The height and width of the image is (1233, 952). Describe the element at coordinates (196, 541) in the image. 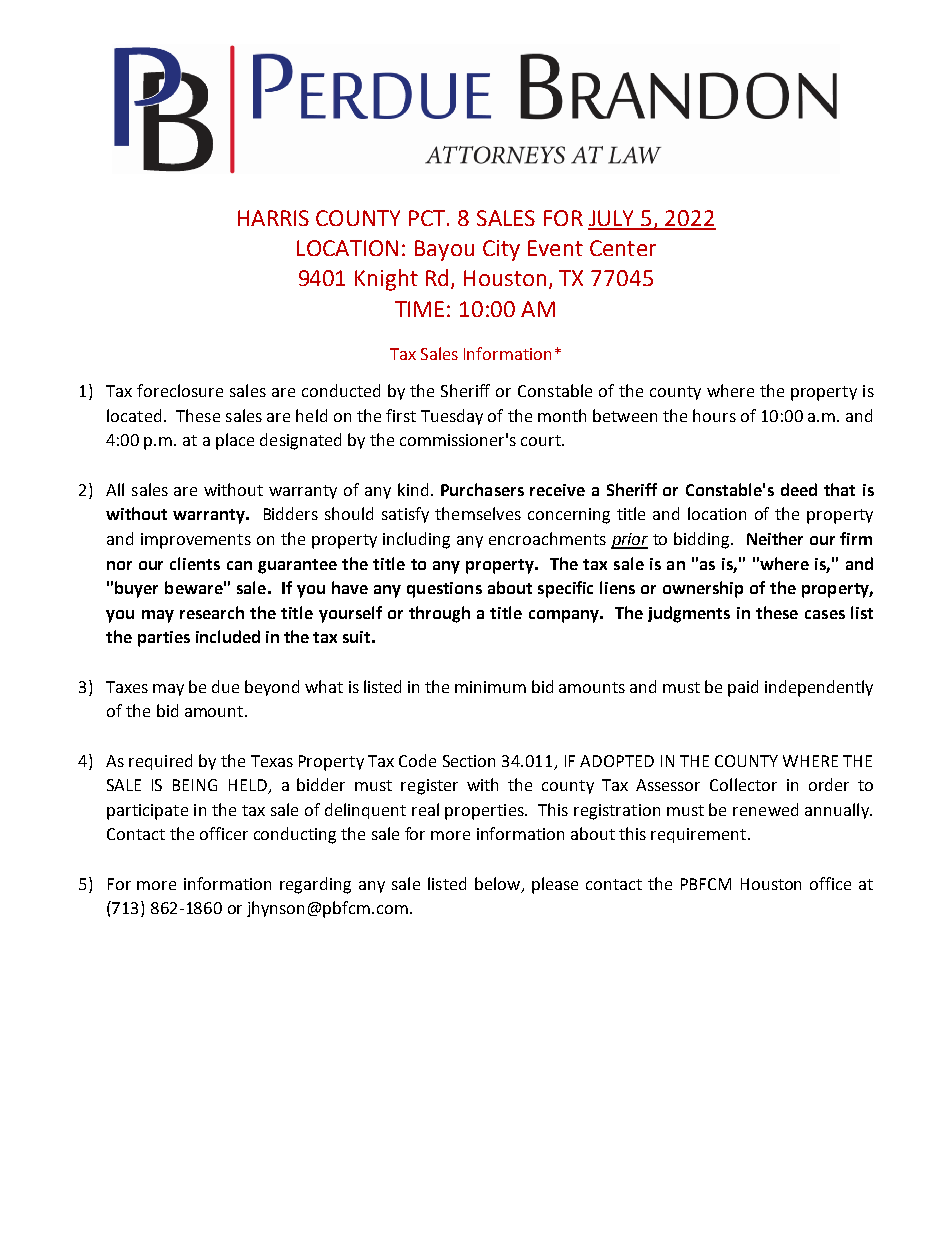

I see `improvements` at that location.
